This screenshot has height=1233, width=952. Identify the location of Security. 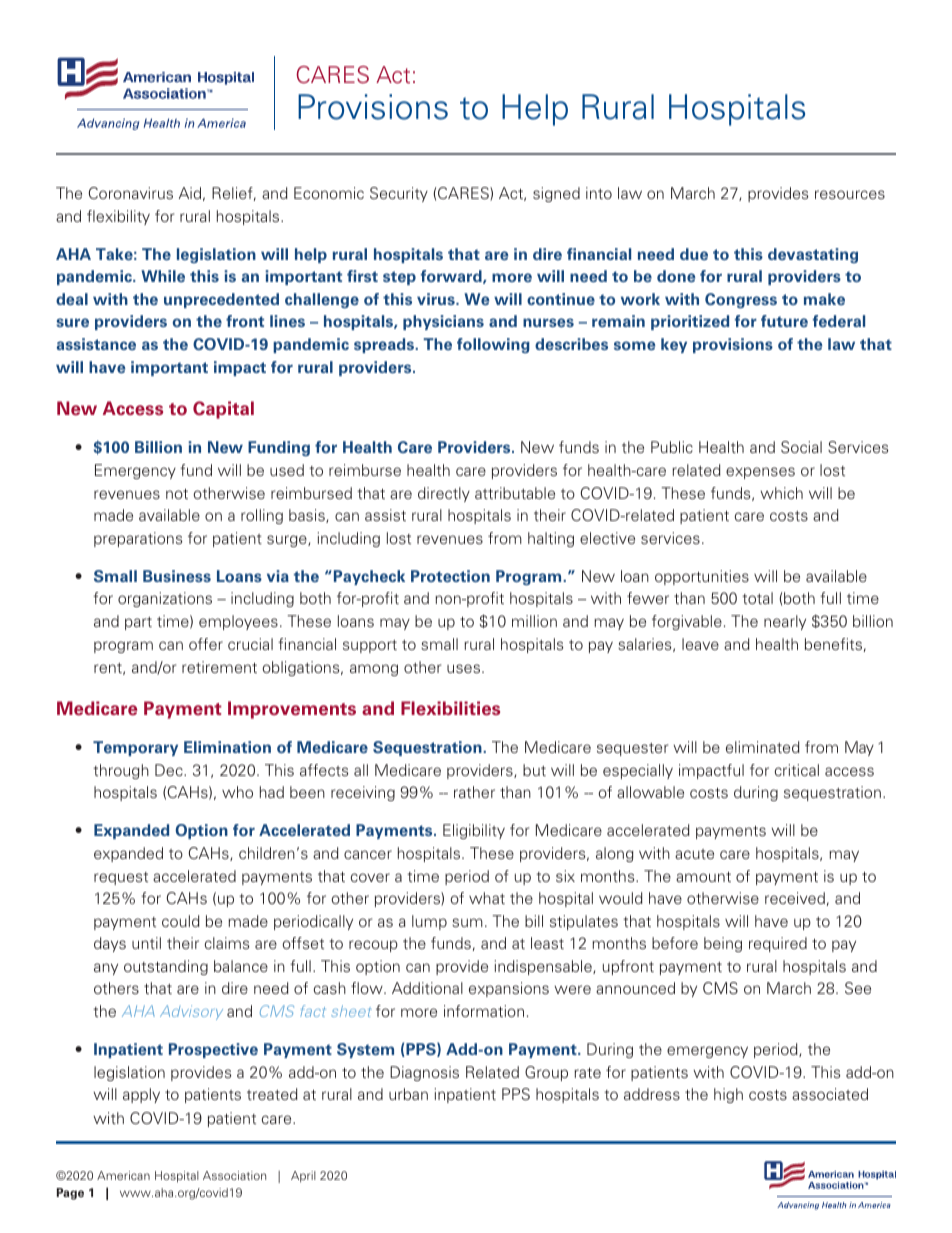
(399, 194).
